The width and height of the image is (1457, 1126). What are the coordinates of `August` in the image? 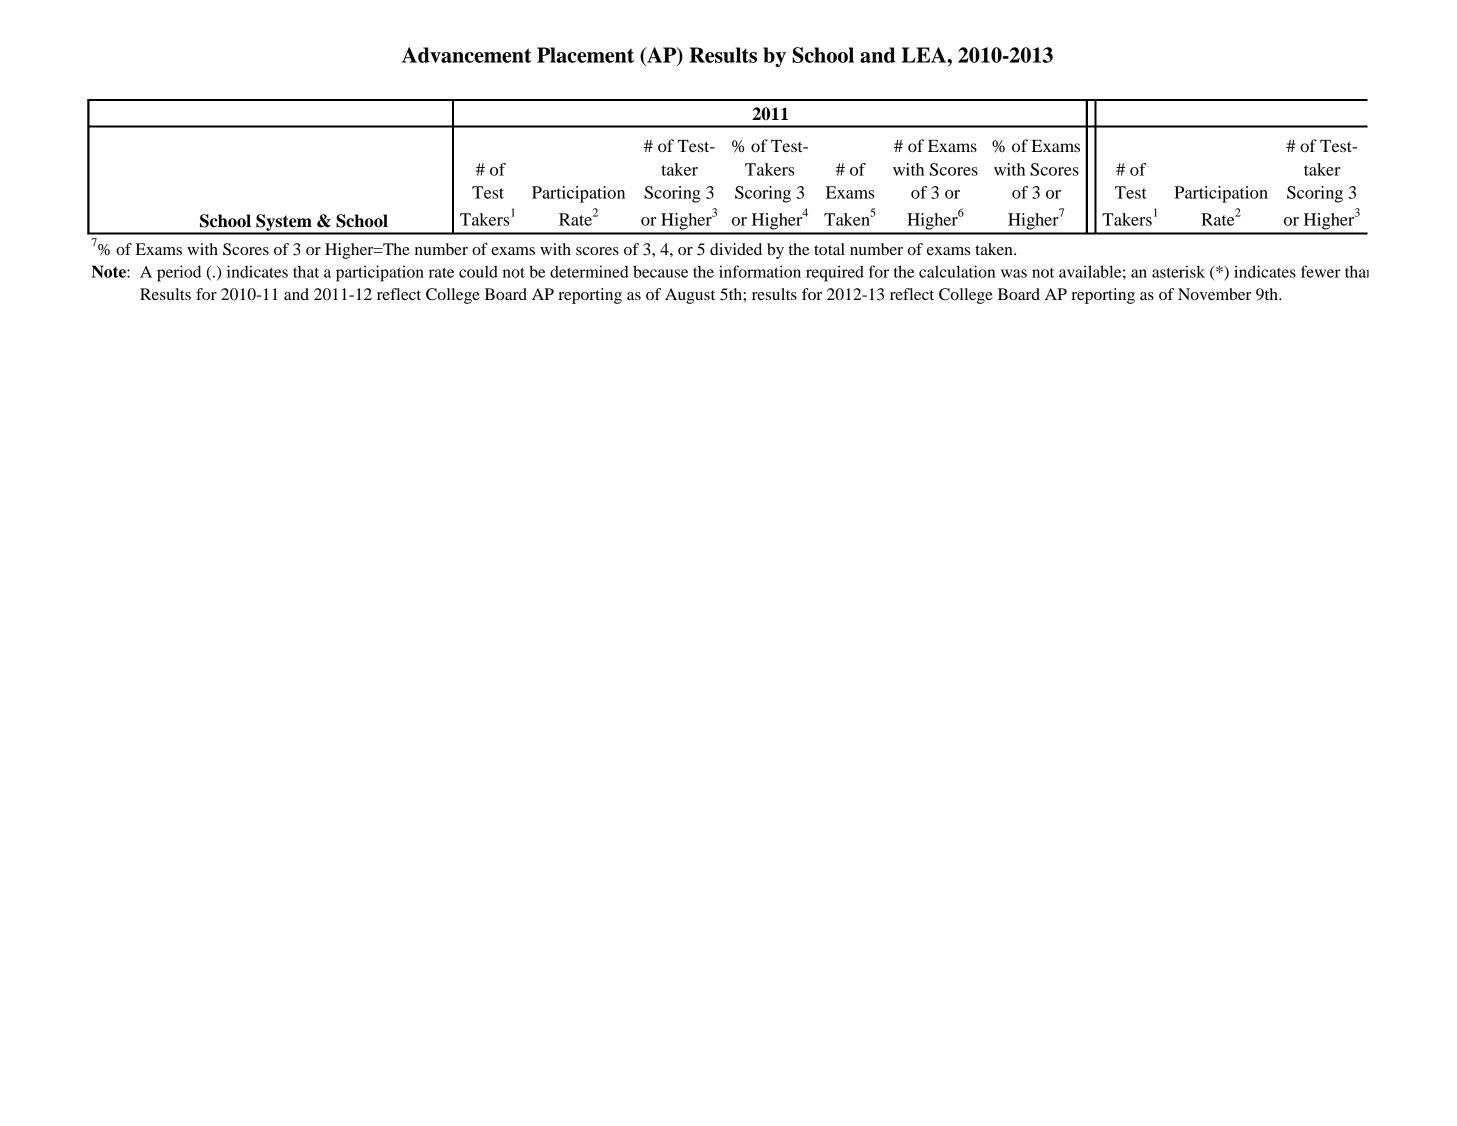 It's located at (690, 296).
